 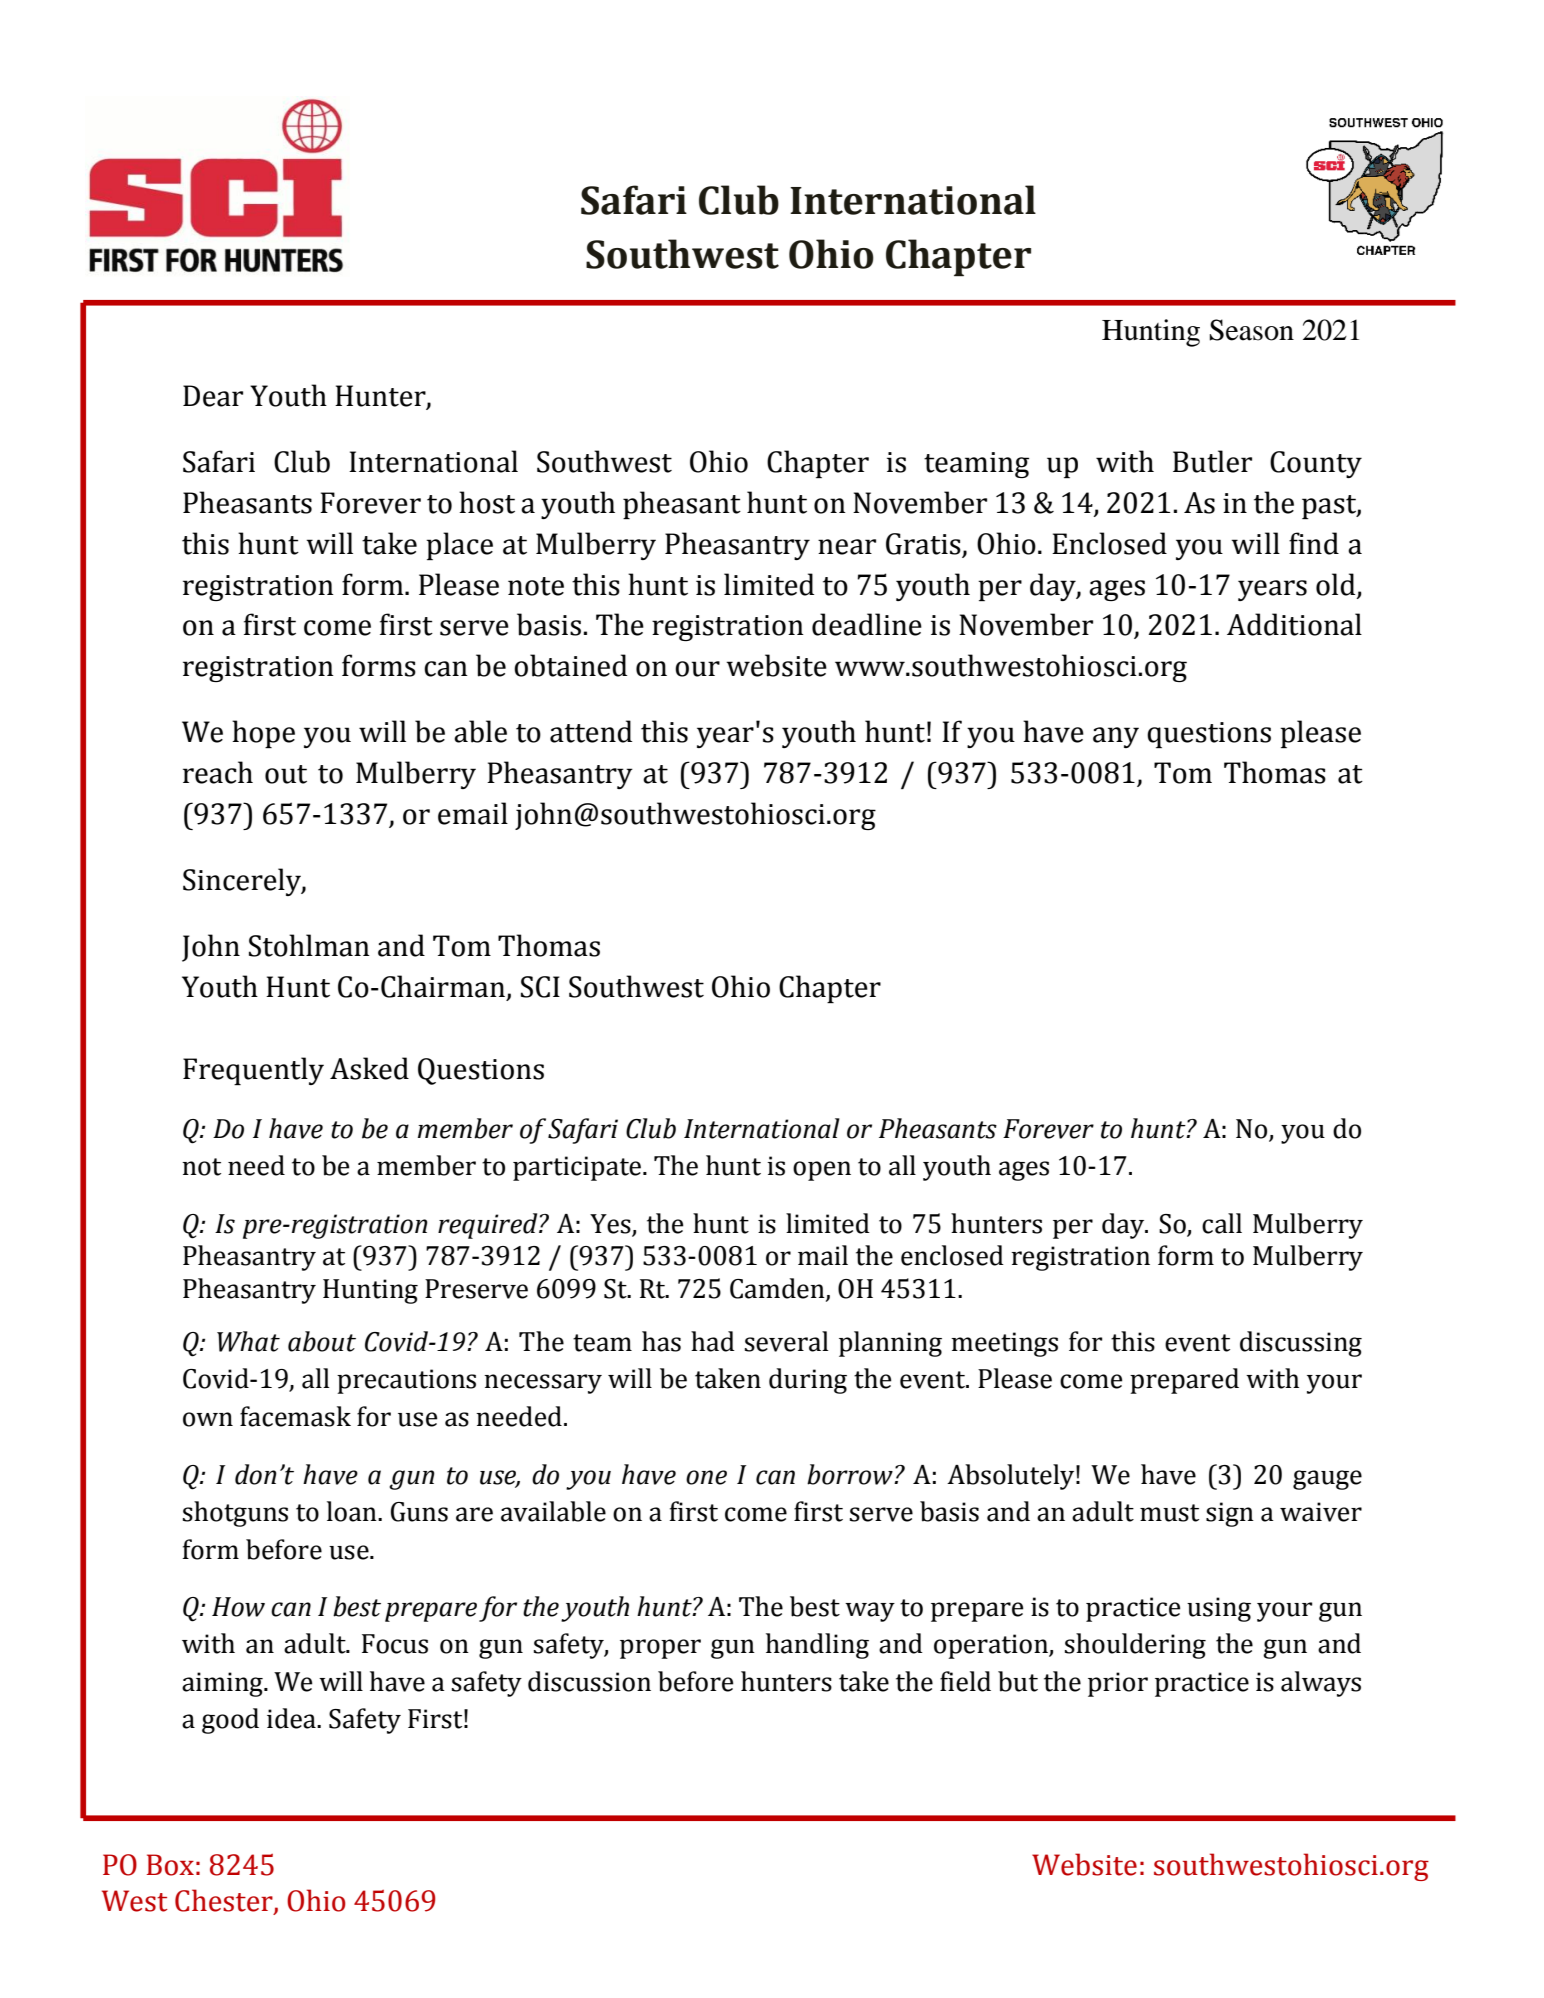 What do you see at coordinates (213, 396) in the document?
I see `Dear` at bounding box center [213, 396].
